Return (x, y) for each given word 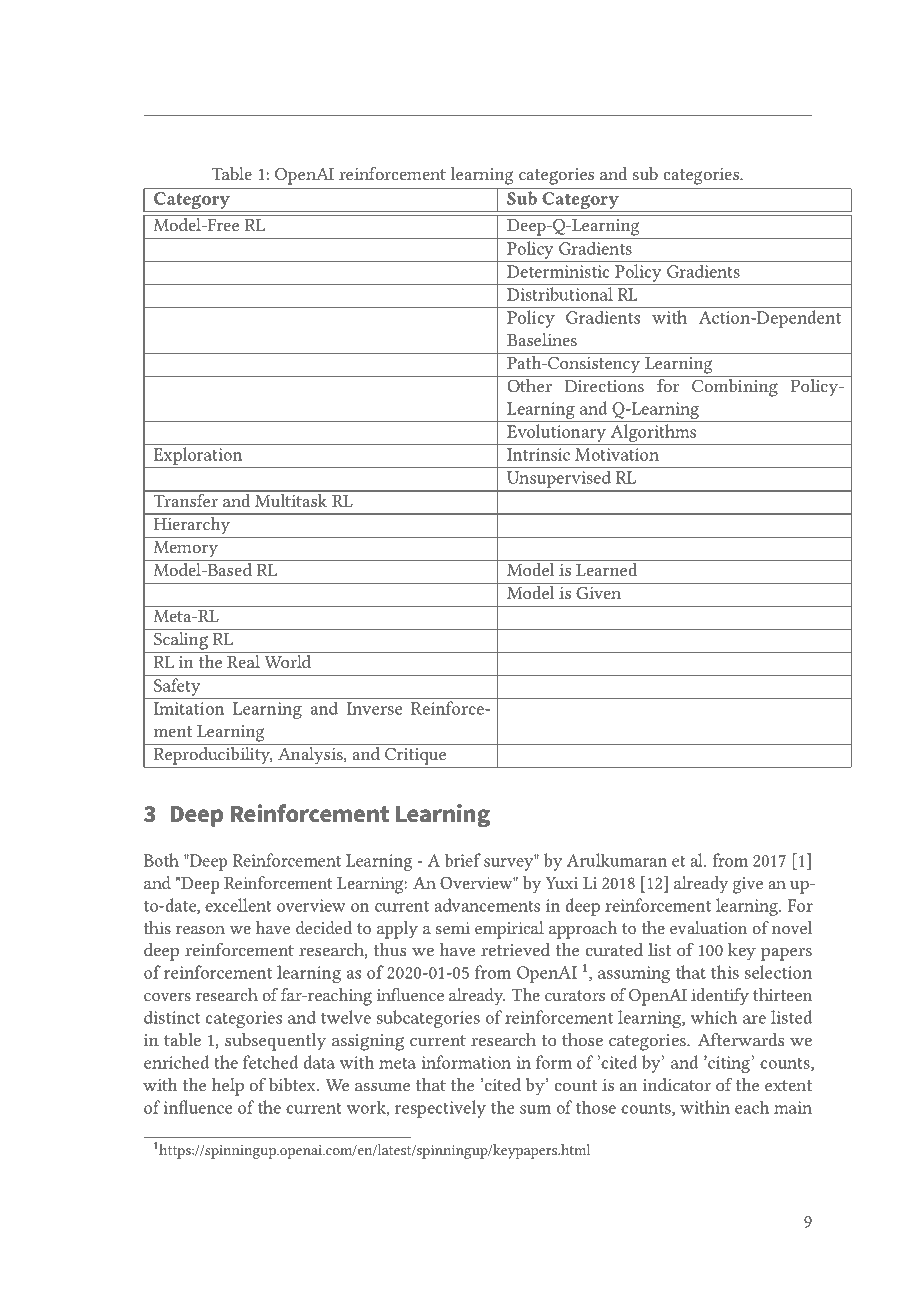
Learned (606, 569)
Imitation (189, 708)
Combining (735, 388)
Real (243, 661)
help (228, 1087)
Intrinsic (538, 454)
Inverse (374, 708)
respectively (440, 1109)
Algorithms (653, 434)
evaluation (708, 927)
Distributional (560, 294)
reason (200, 930)
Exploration (198, 457)
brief (463, 860)
